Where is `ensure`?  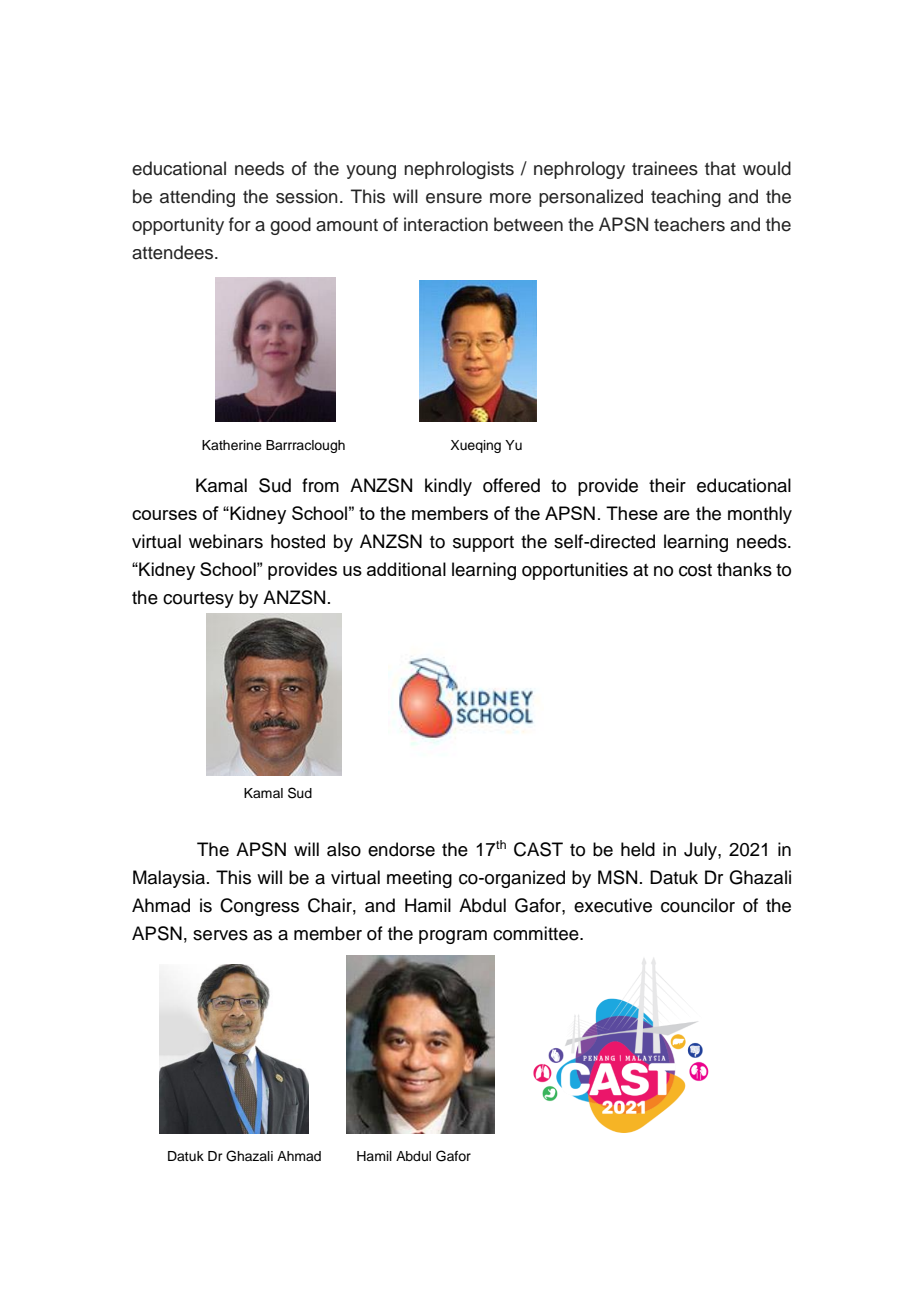 ensure is located at coordinates (454, 198).
